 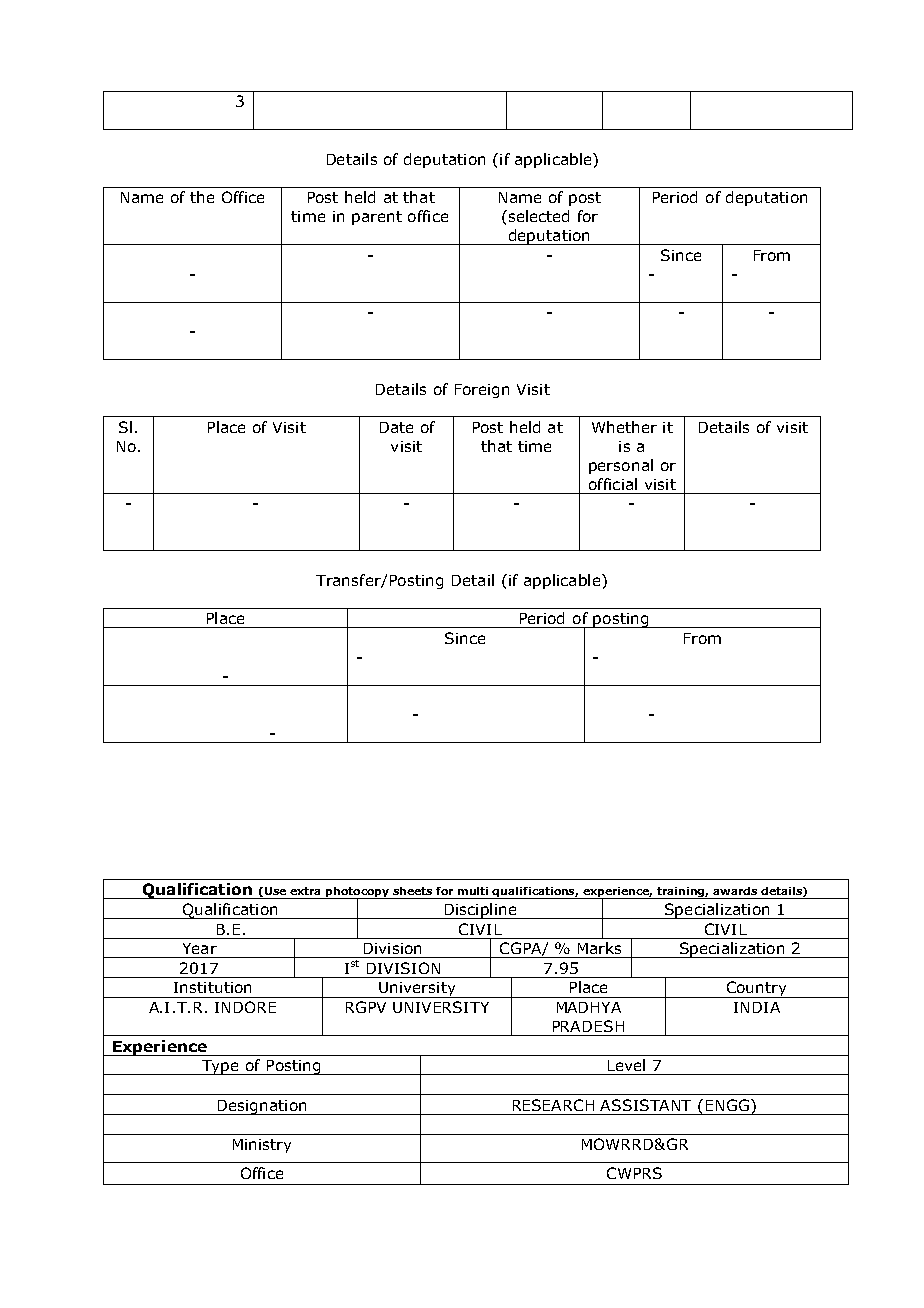 I want to click on multi, so click(x=473, y=891).
